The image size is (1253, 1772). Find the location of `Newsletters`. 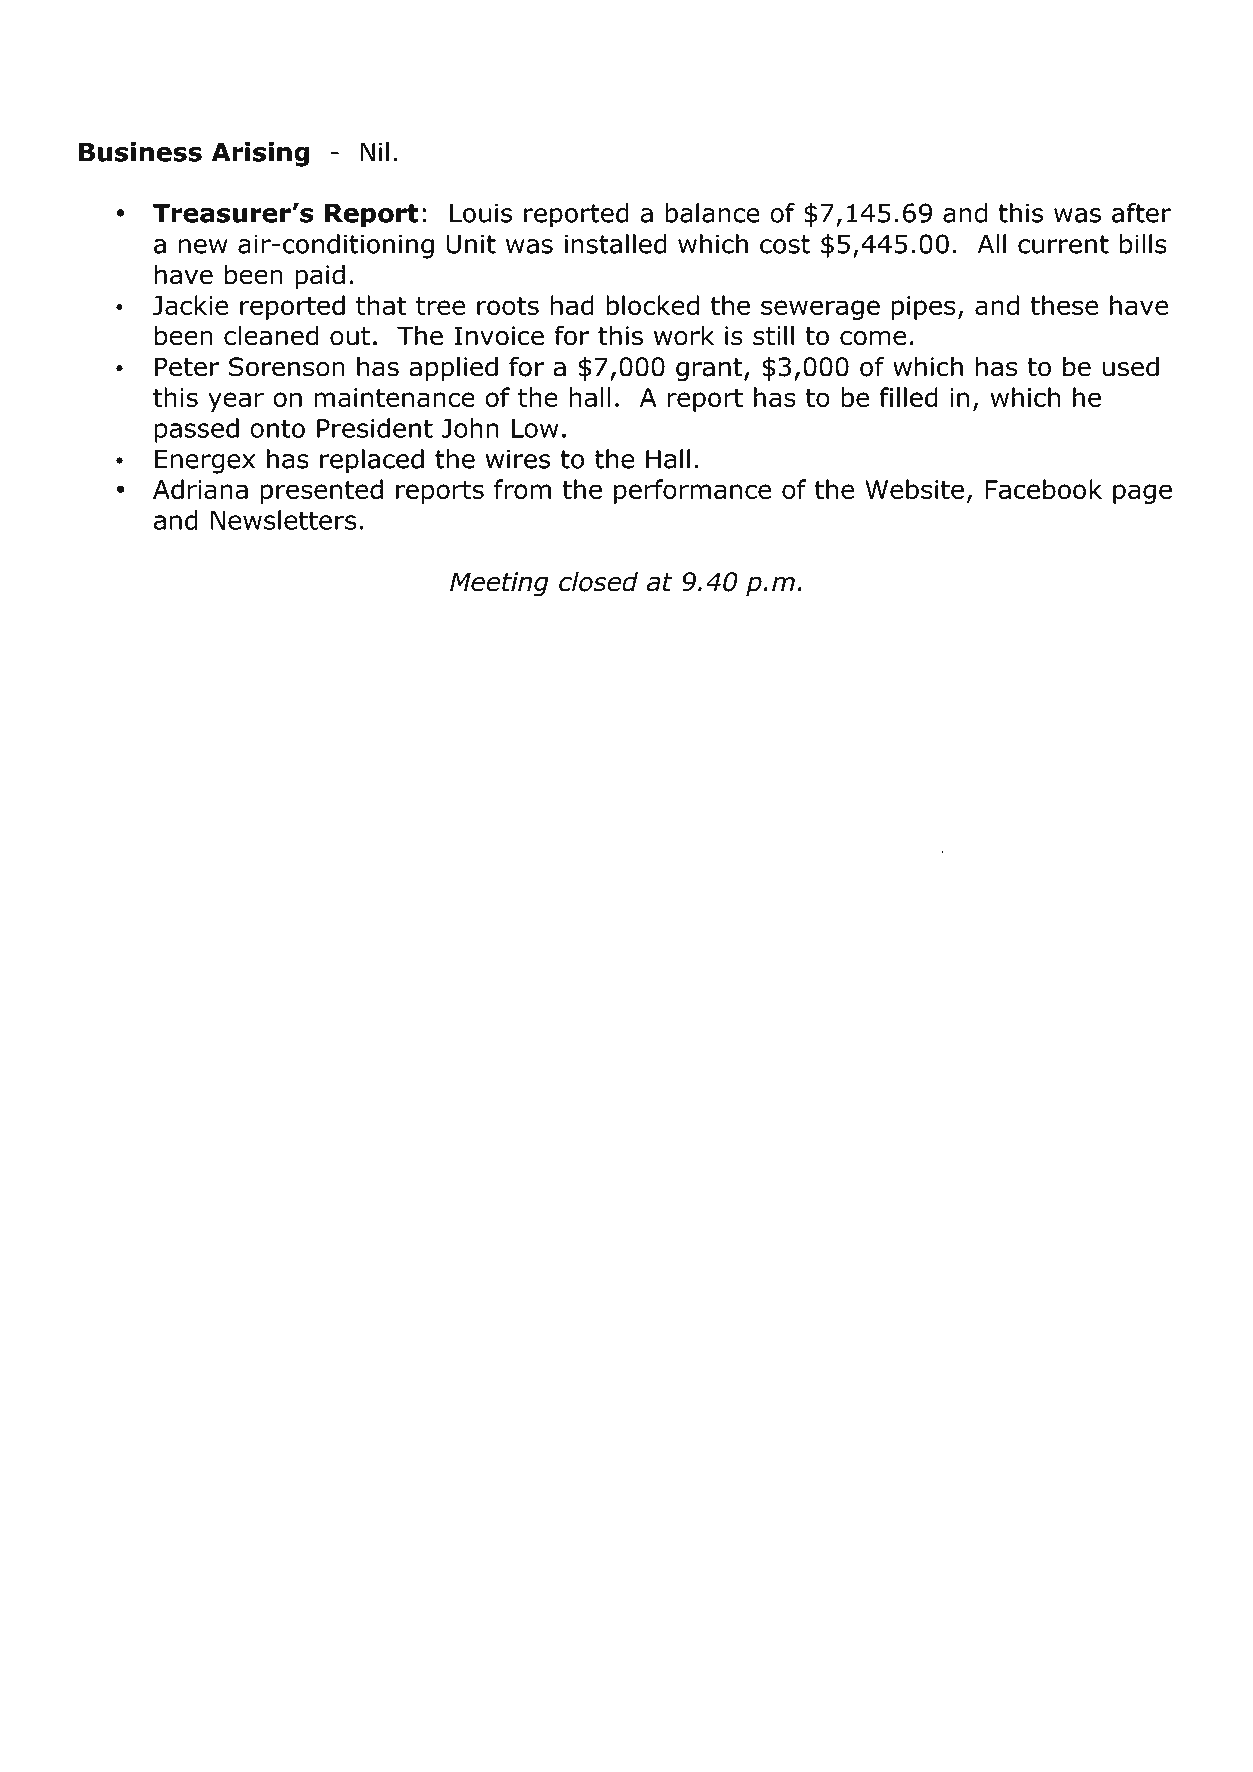

Newsletters is located at coordinates (283, 520).
